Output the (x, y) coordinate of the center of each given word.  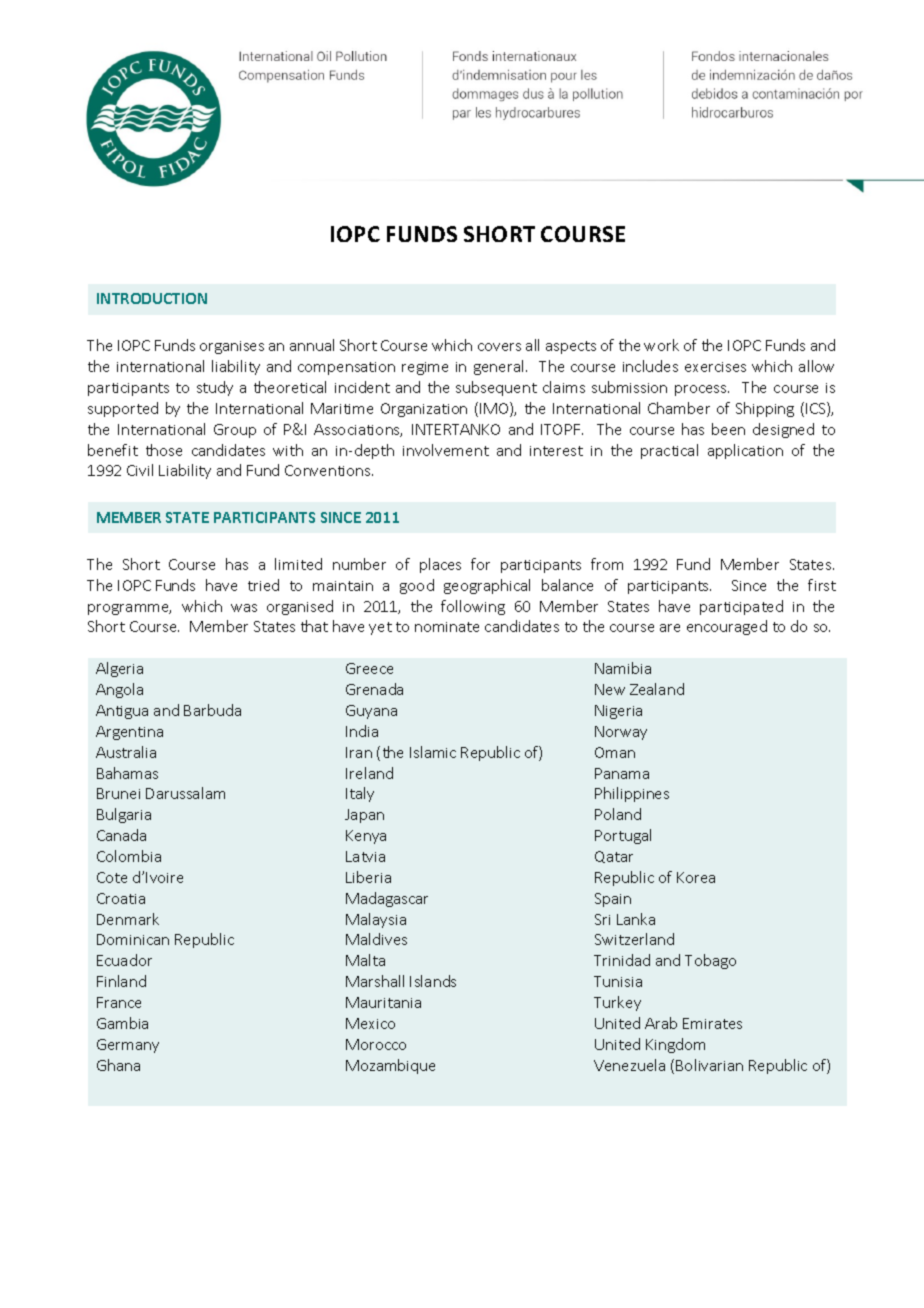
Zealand (657, 689)
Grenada (374, 689)
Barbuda (212, 710)
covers (499, 347)
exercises (715, 367)
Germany (128, 1046)
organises (232, 347)
